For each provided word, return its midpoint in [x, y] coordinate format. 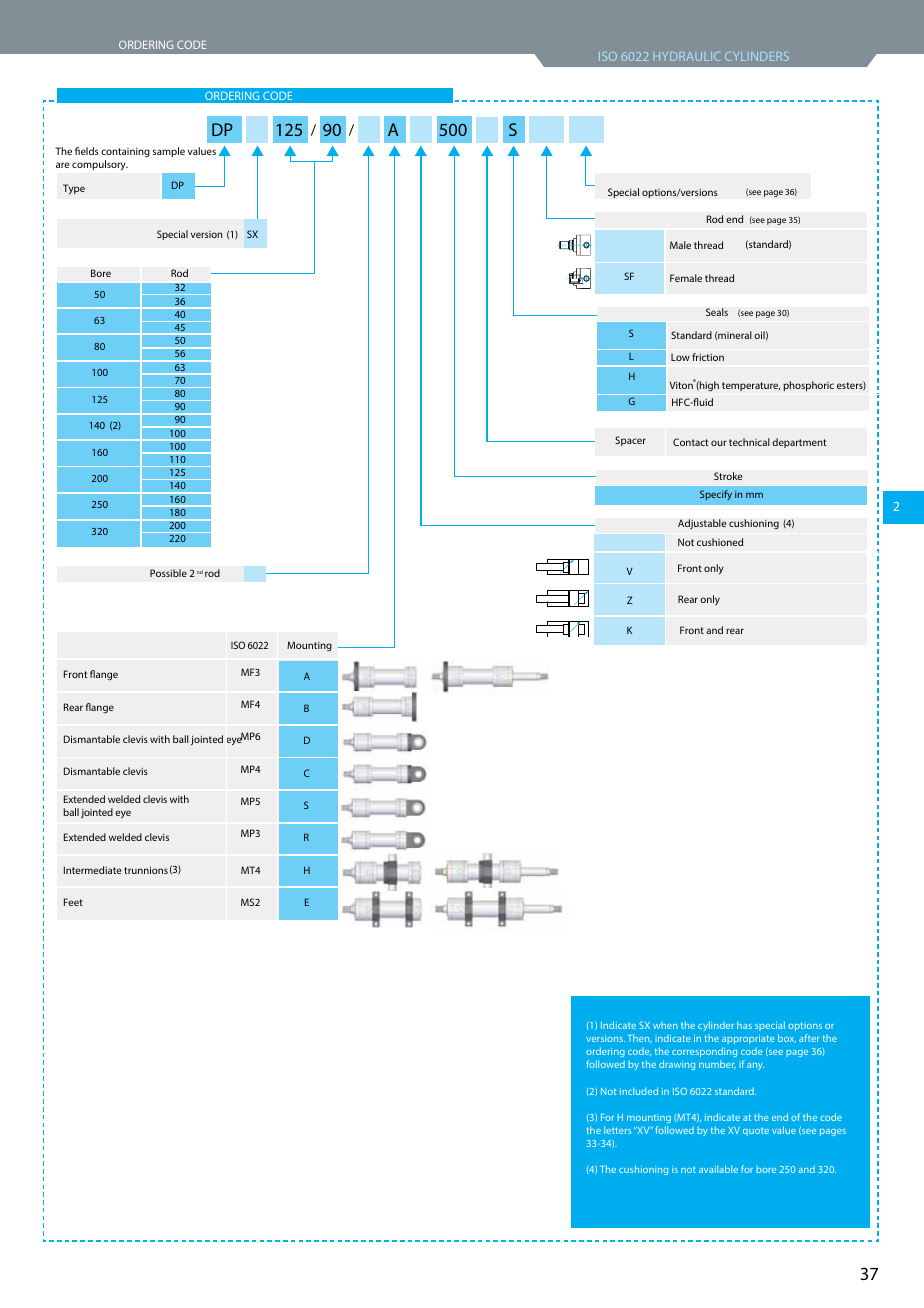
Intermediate [93, 870]
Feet [73, 902]
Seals [717, 312]
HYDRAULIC [687, 56]
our [719, 443]
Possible [168, 573]
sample [169, 152]
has [744, 1025]
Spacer [630, 441]
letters [617, 1130]
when [665, 1025]
